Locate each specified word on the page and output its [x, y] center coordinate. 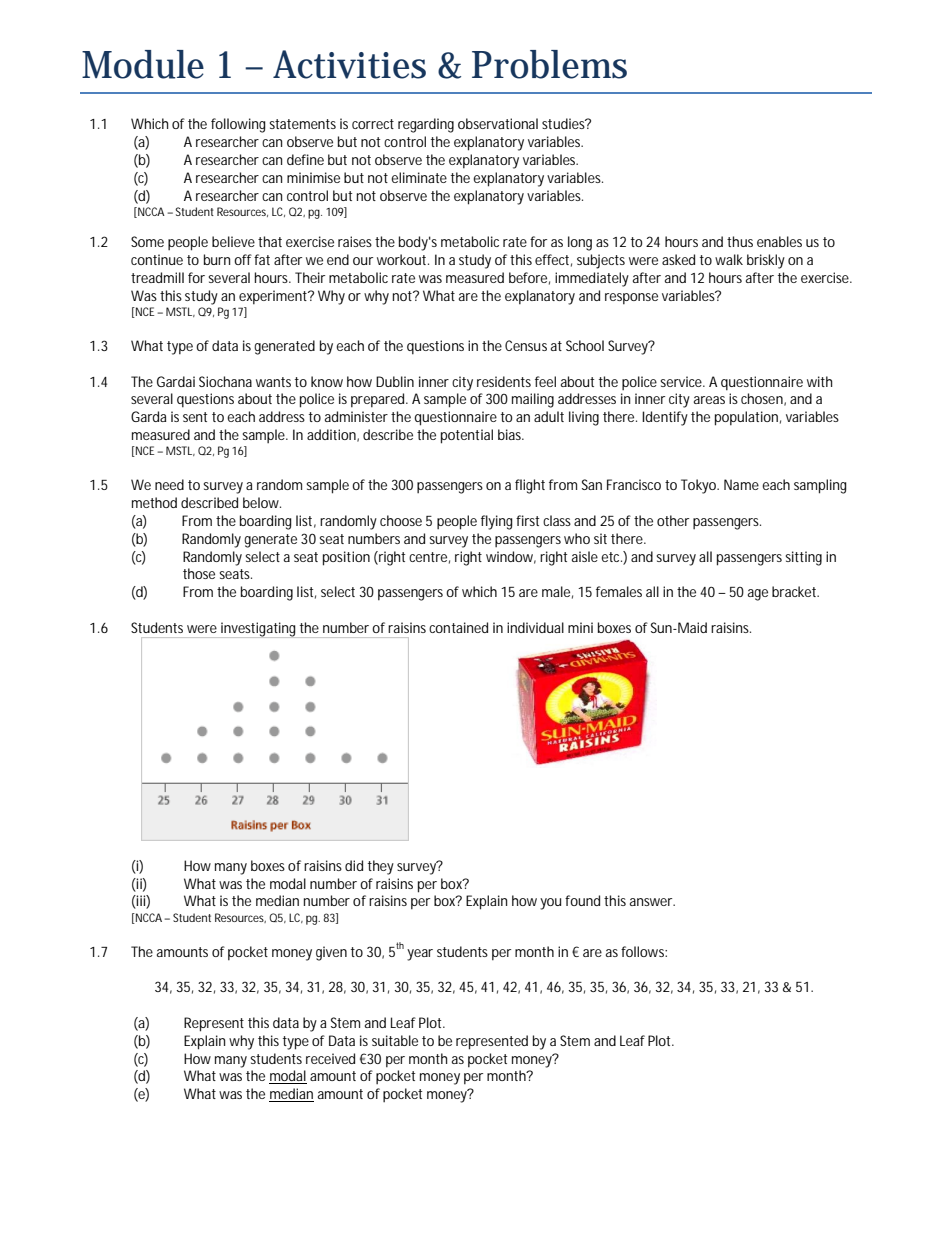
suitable [395, 1040]
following [238, 125]
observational [498, 123]
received [330, 1058]
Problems [549, 64]
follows [644, 951]
